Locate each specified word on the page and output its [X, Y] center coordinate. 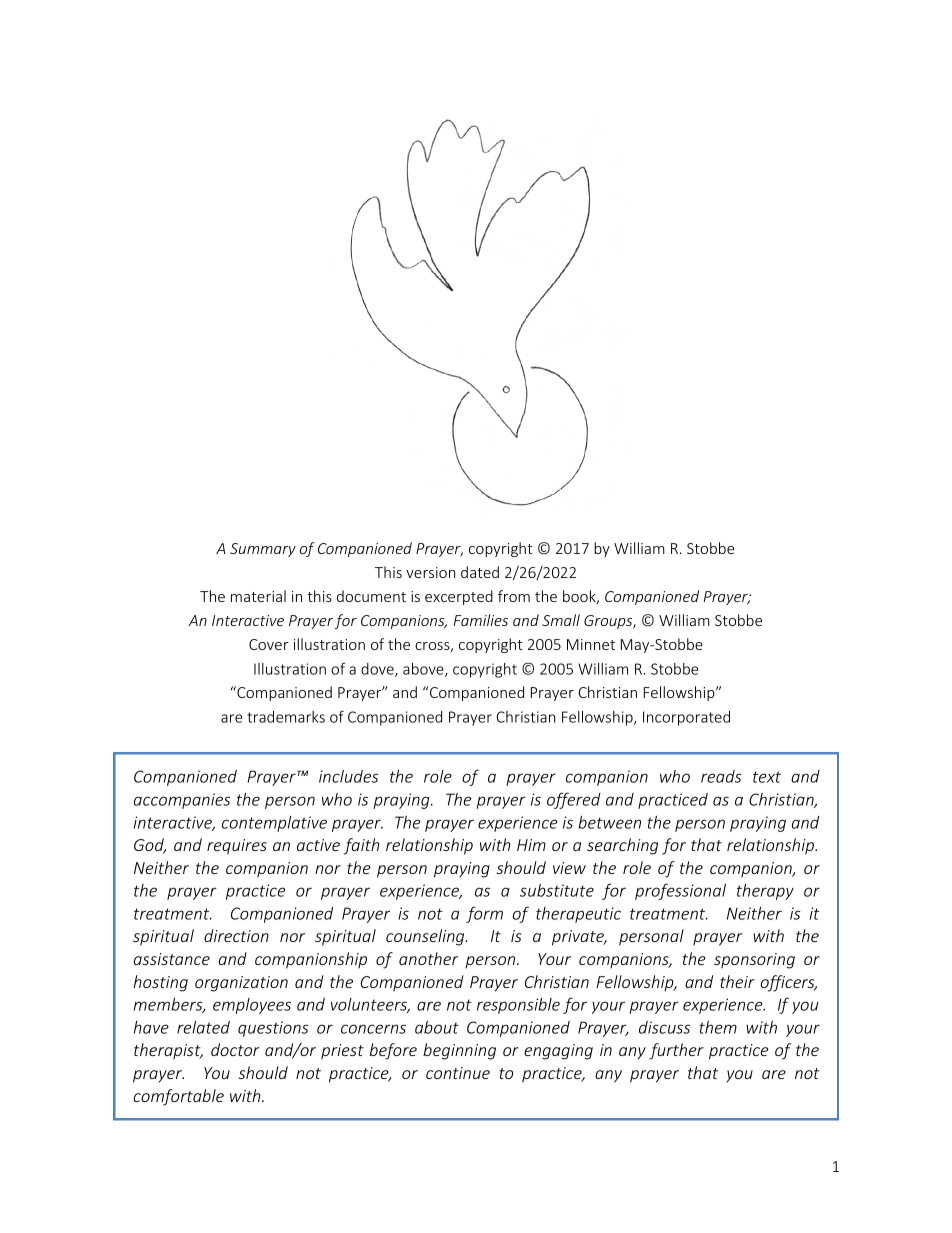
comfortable [178, 1097]
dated [480, 572]
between [609, 822]
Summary [263, 550]
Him [531, 845]
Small [561, 620]
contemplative [274, 824]
